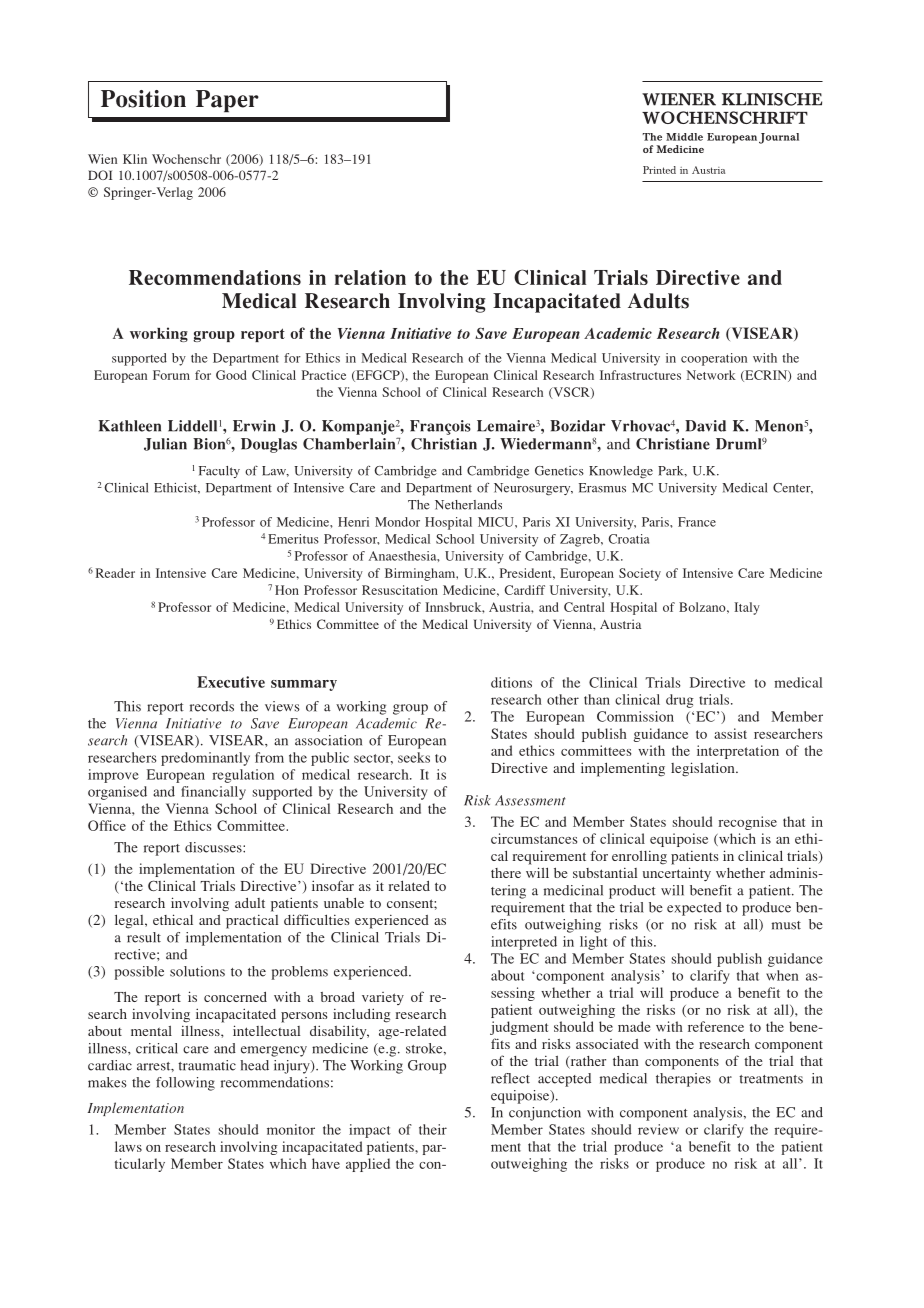 This screenshot has height=1308, width=924. Describe the element at coordinates (143, 99) in the screenshot. I see `Position` at that location.
